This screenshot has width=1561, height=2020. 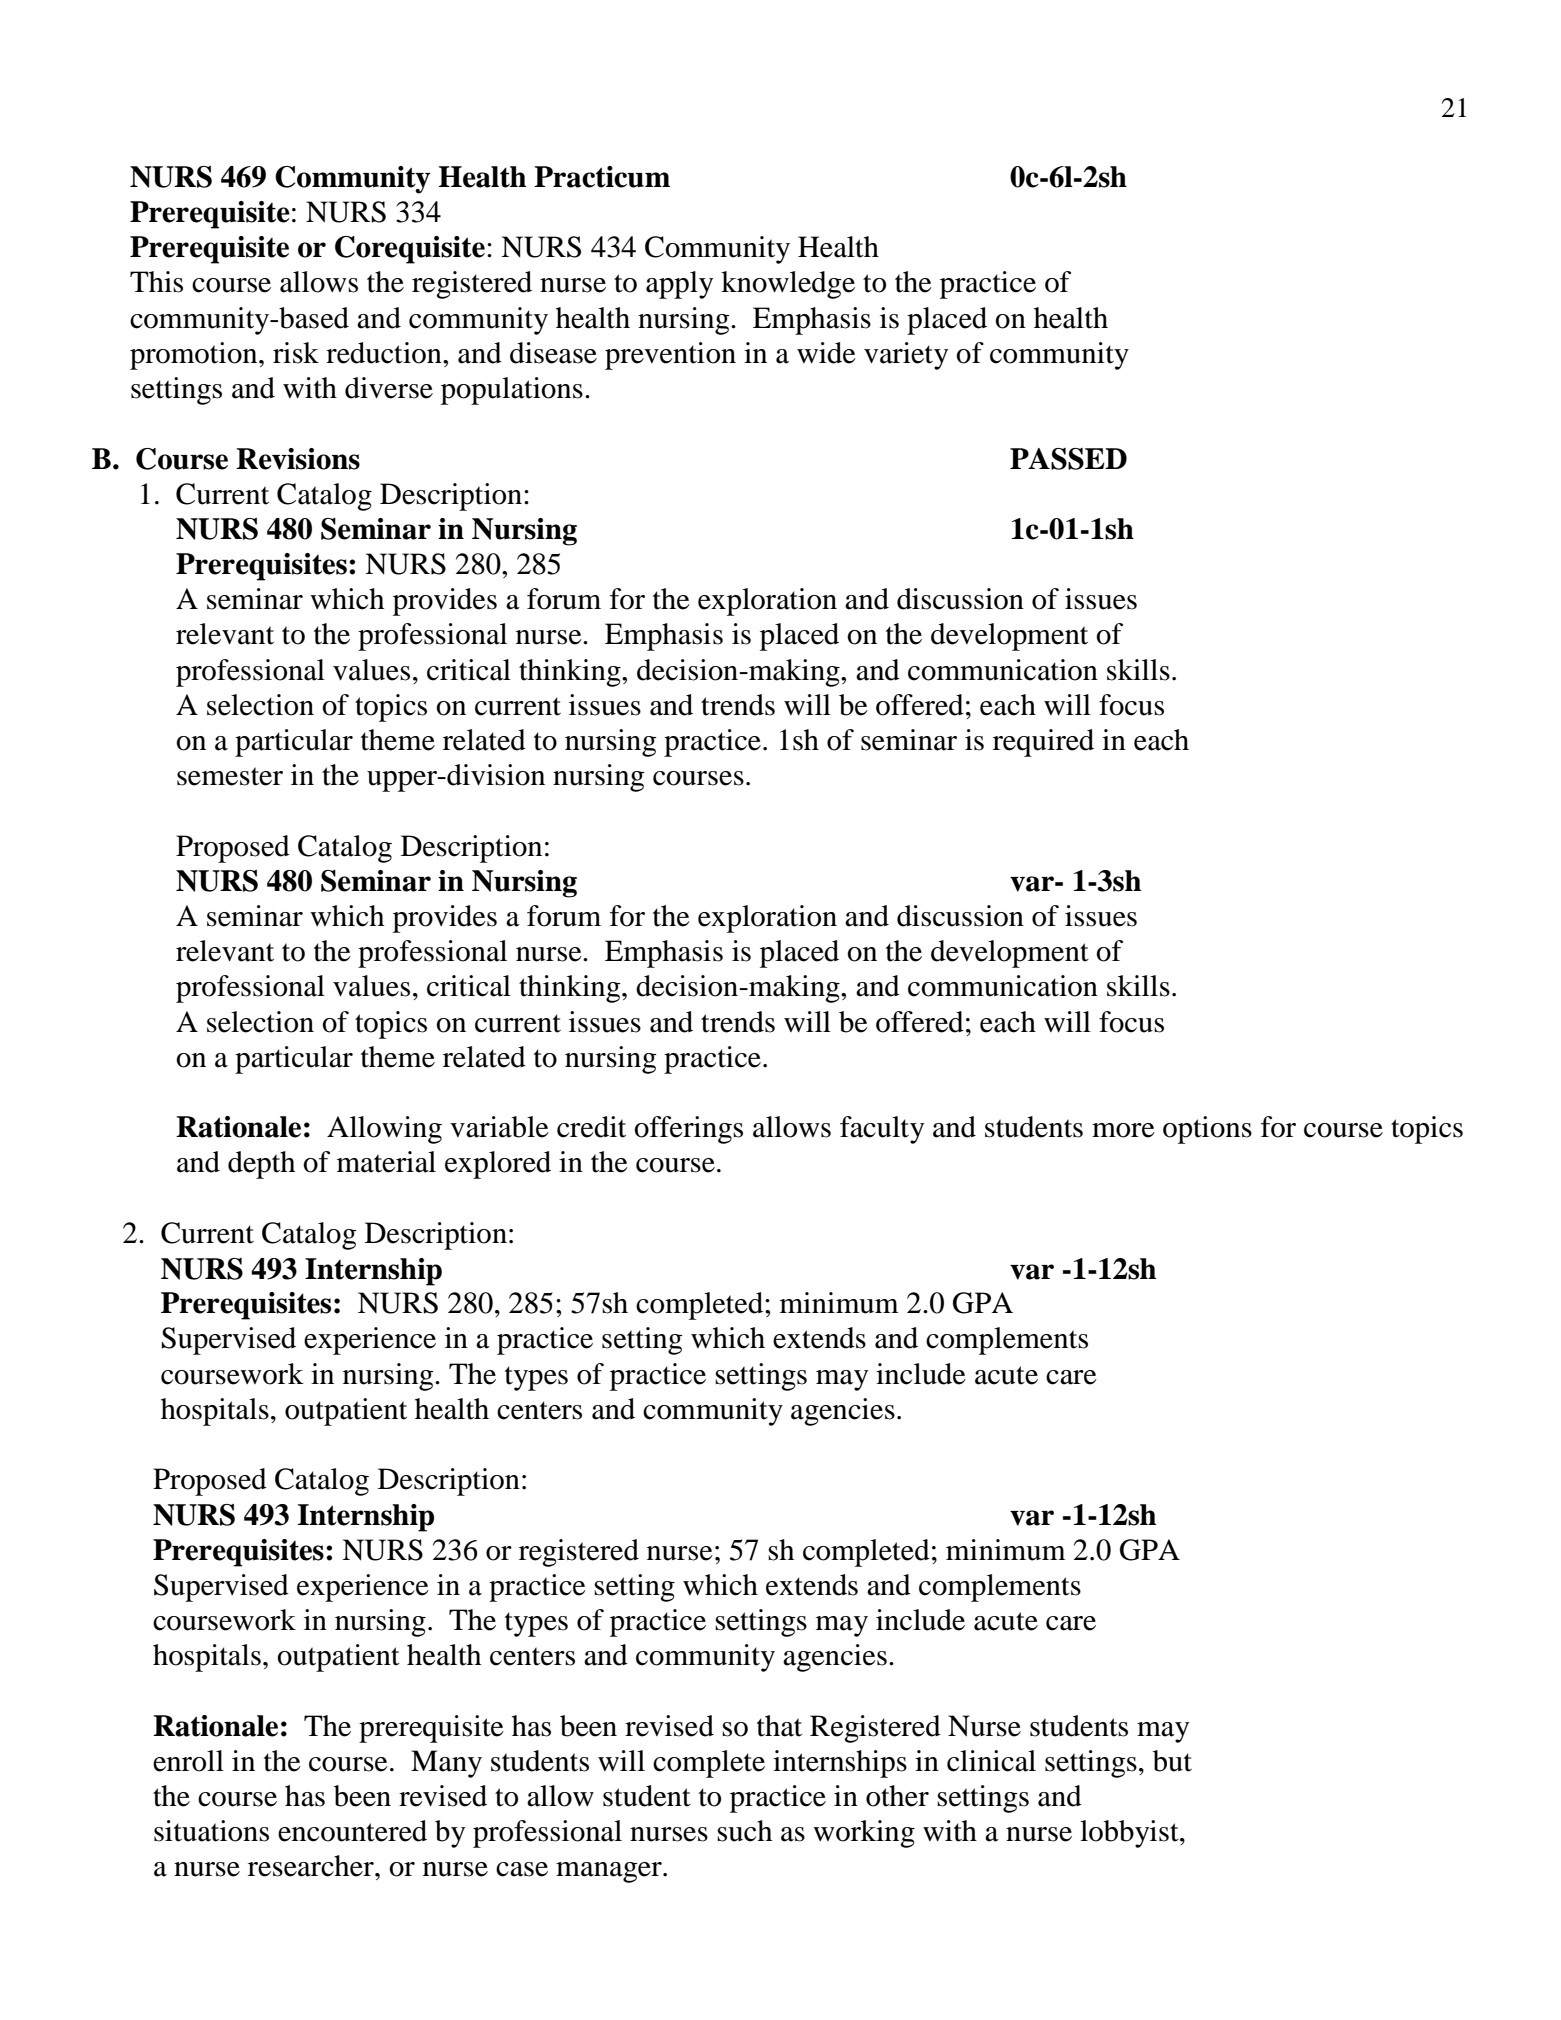 I want to click on This, so click(x=156, y=282).
